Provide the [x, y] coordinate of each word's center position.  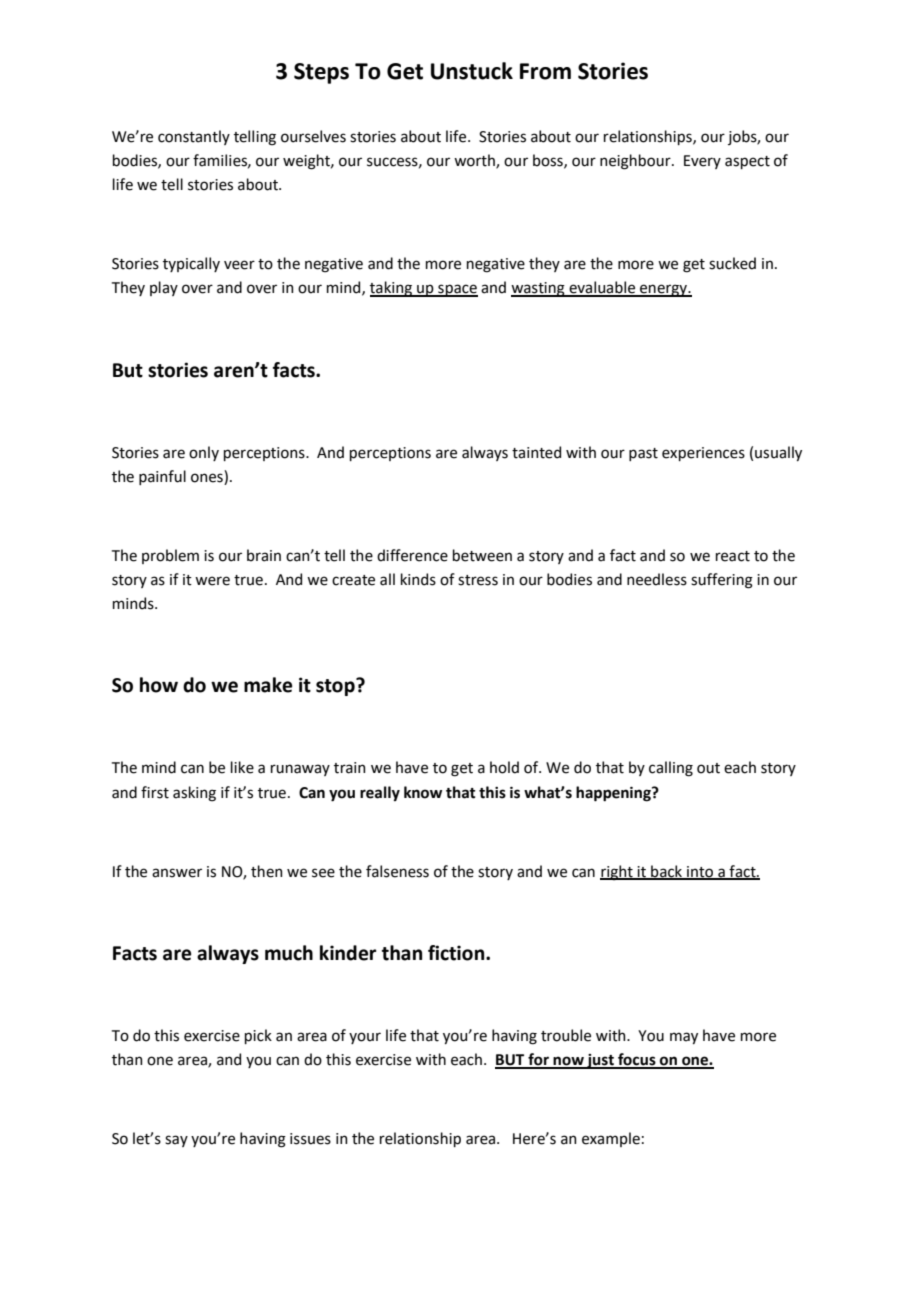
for [538, 1060]
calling [671, 769]
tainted [536, 452]
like [242, 767]
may [684, 1038]
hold [504, 767]
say [176, 1141]
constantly [194, 137]
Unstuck [472, 71]
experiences [703, 454]
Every [702, 162]
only [204, 453]
